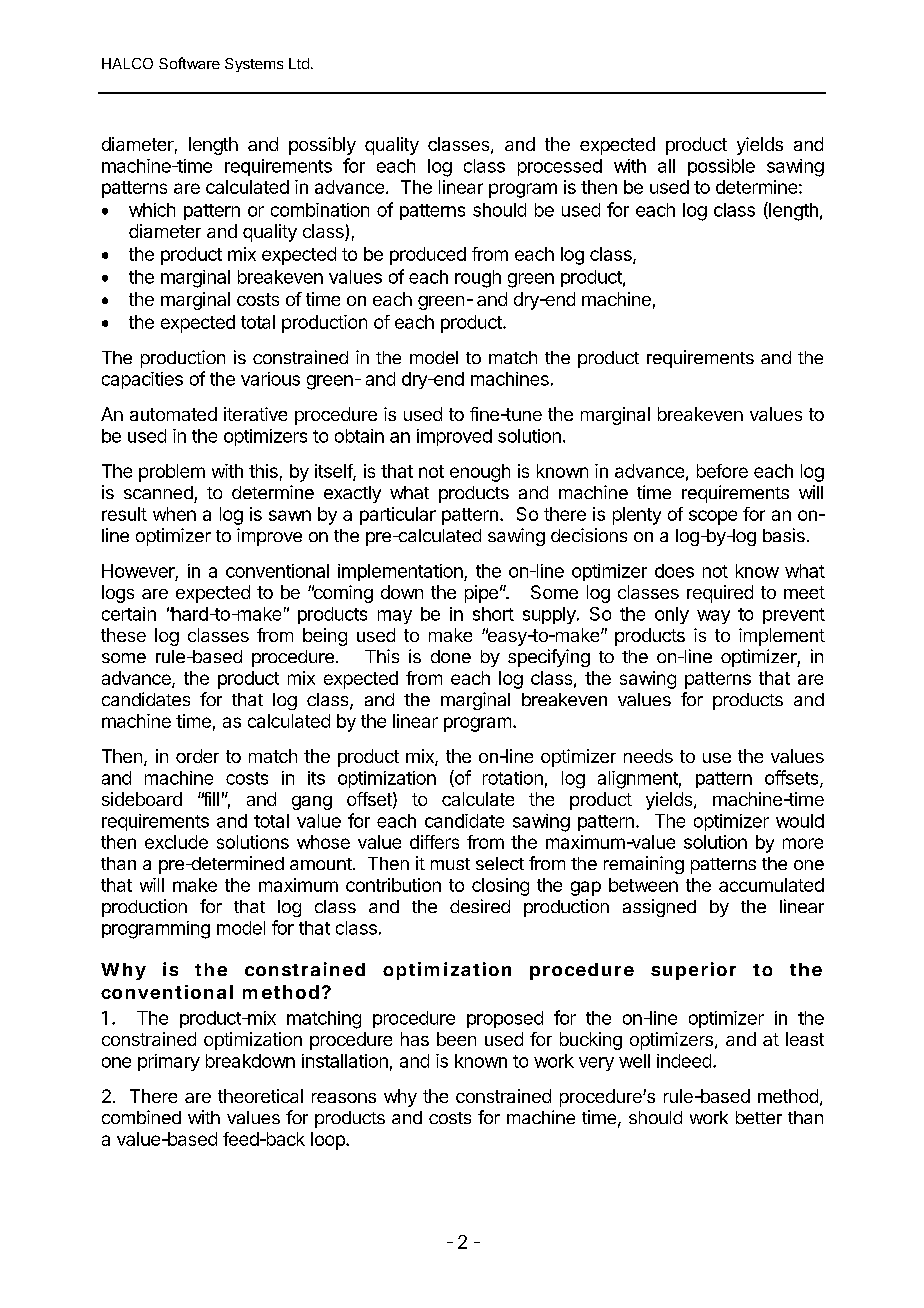 The image size is (924, 1308). I want to click on better, so click(759, 1117).
